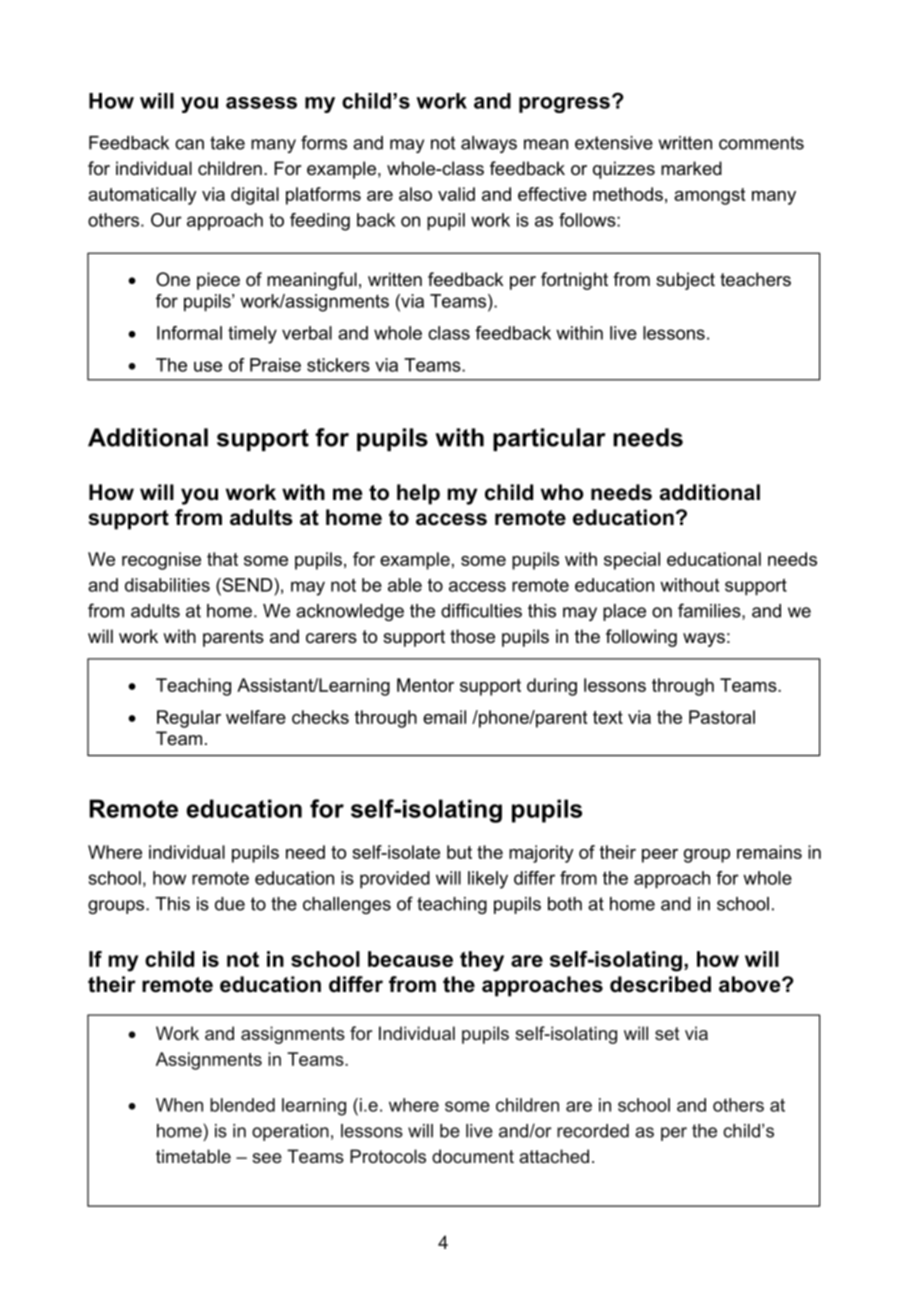 This screenshot has height=1308, width=924. Describe the element at coordinates (691, 168) in the screenshot. I see `marked` at that location.
